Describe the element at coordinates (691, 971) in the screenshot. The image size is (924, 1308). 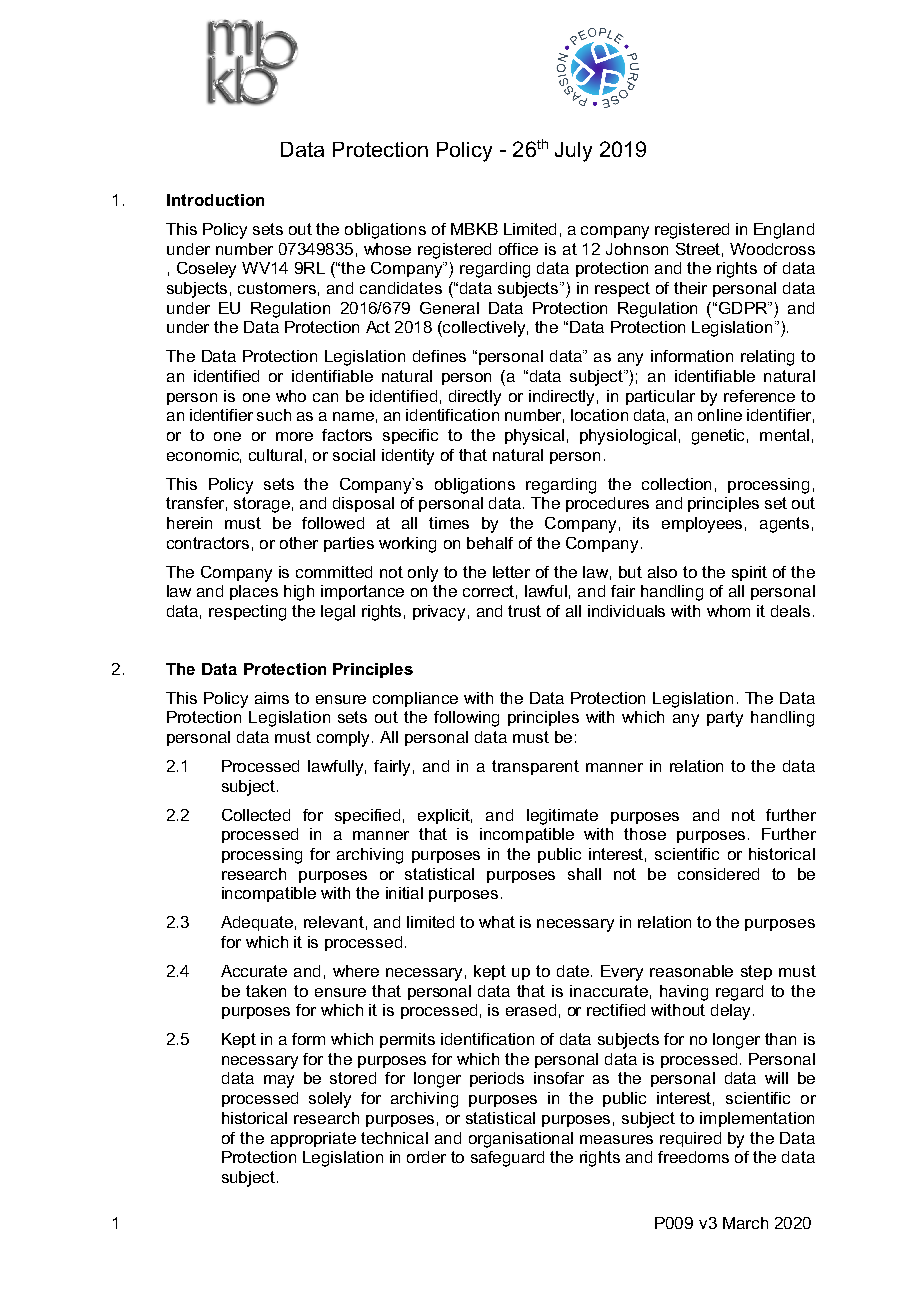
I see `reasonable` at that location.
